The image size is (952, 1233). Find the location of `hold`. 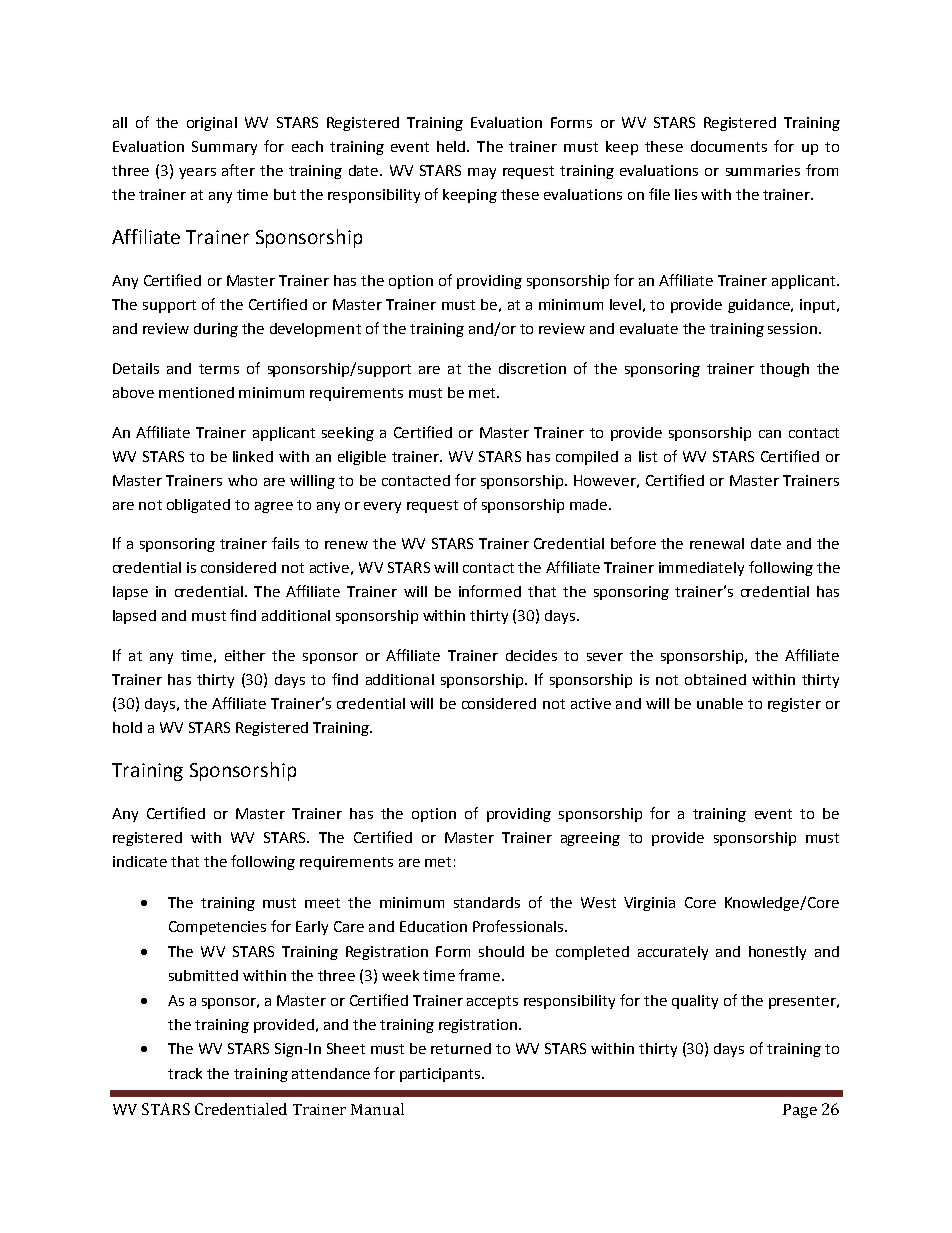

hold is located at coordinates (127, 727).
